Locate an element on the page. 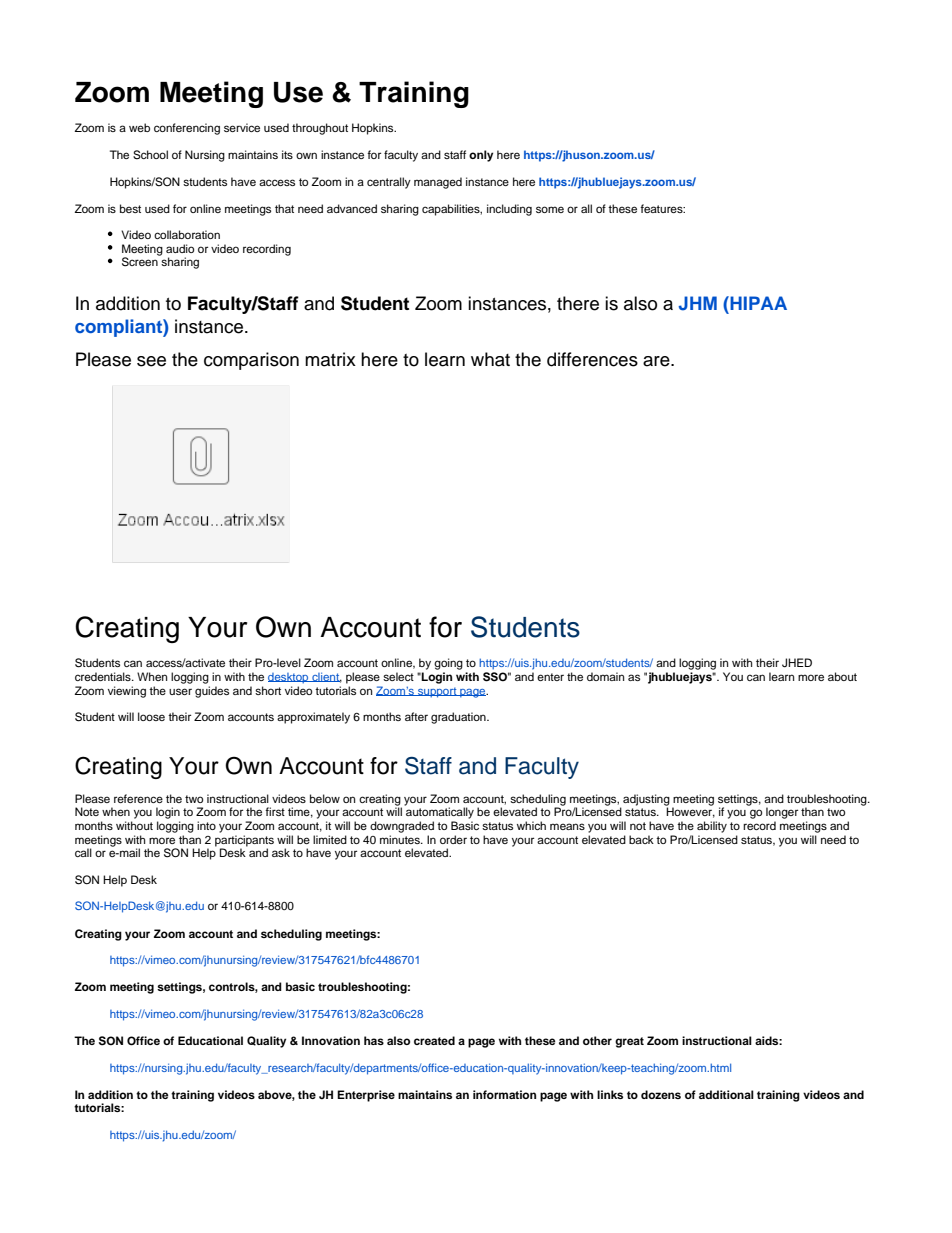 Image resolution: width=952 pixels, height=1233 pixels. into is located at coordinates (206, 825).
